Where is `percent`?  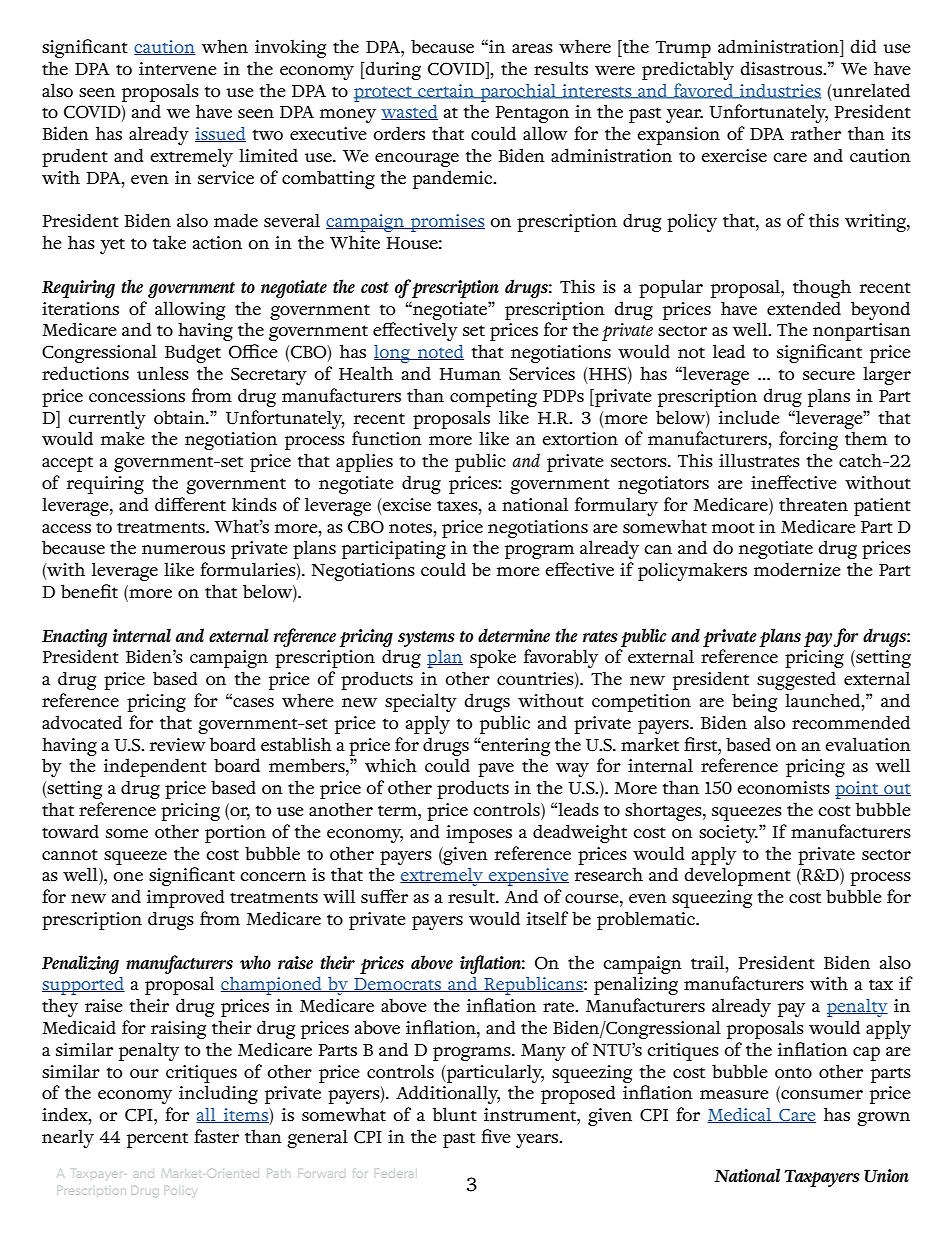 percent is located at coordinates (157, 1140).
